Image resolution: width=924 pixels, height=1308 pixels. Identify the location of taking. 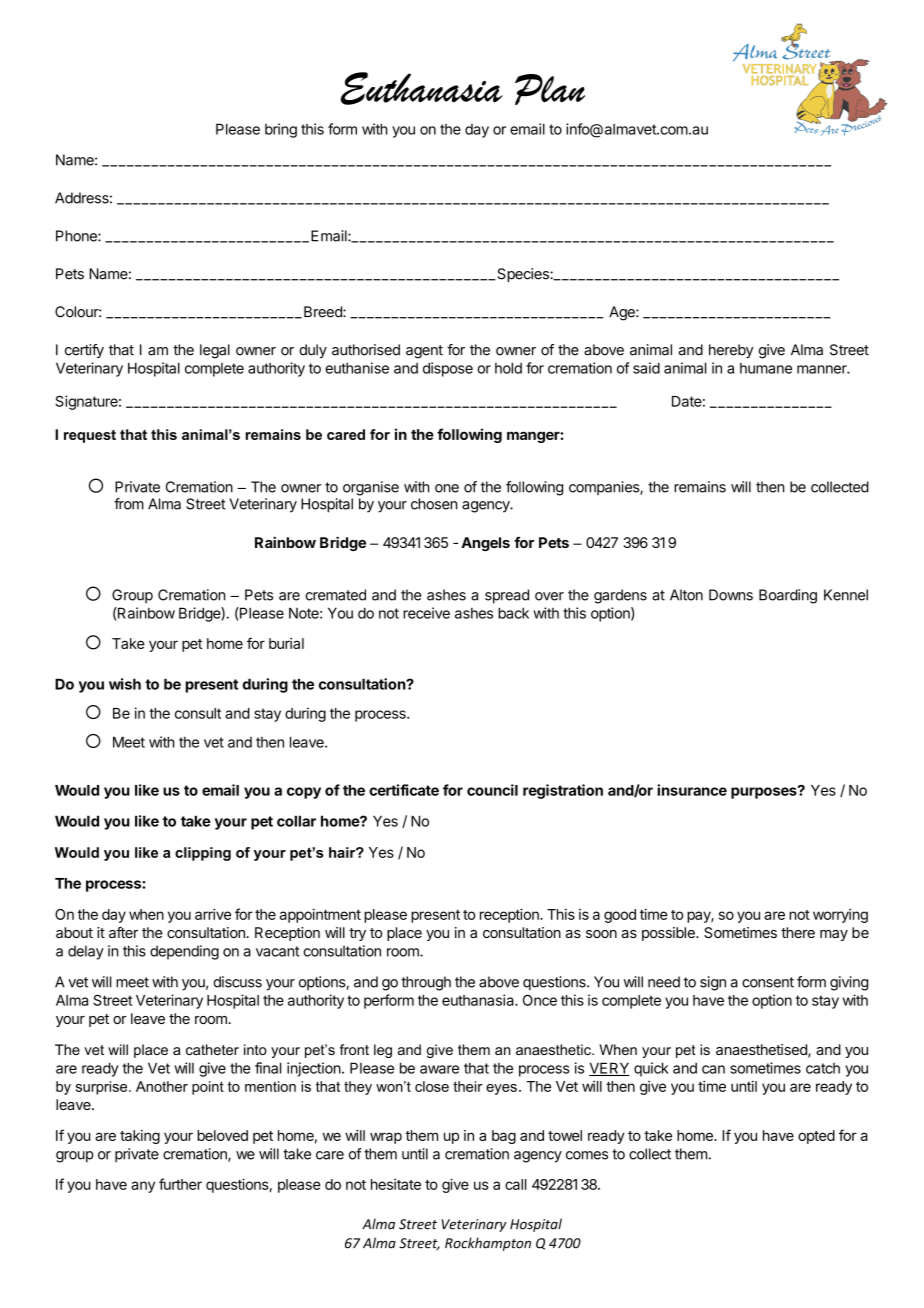
(140, 1137).
